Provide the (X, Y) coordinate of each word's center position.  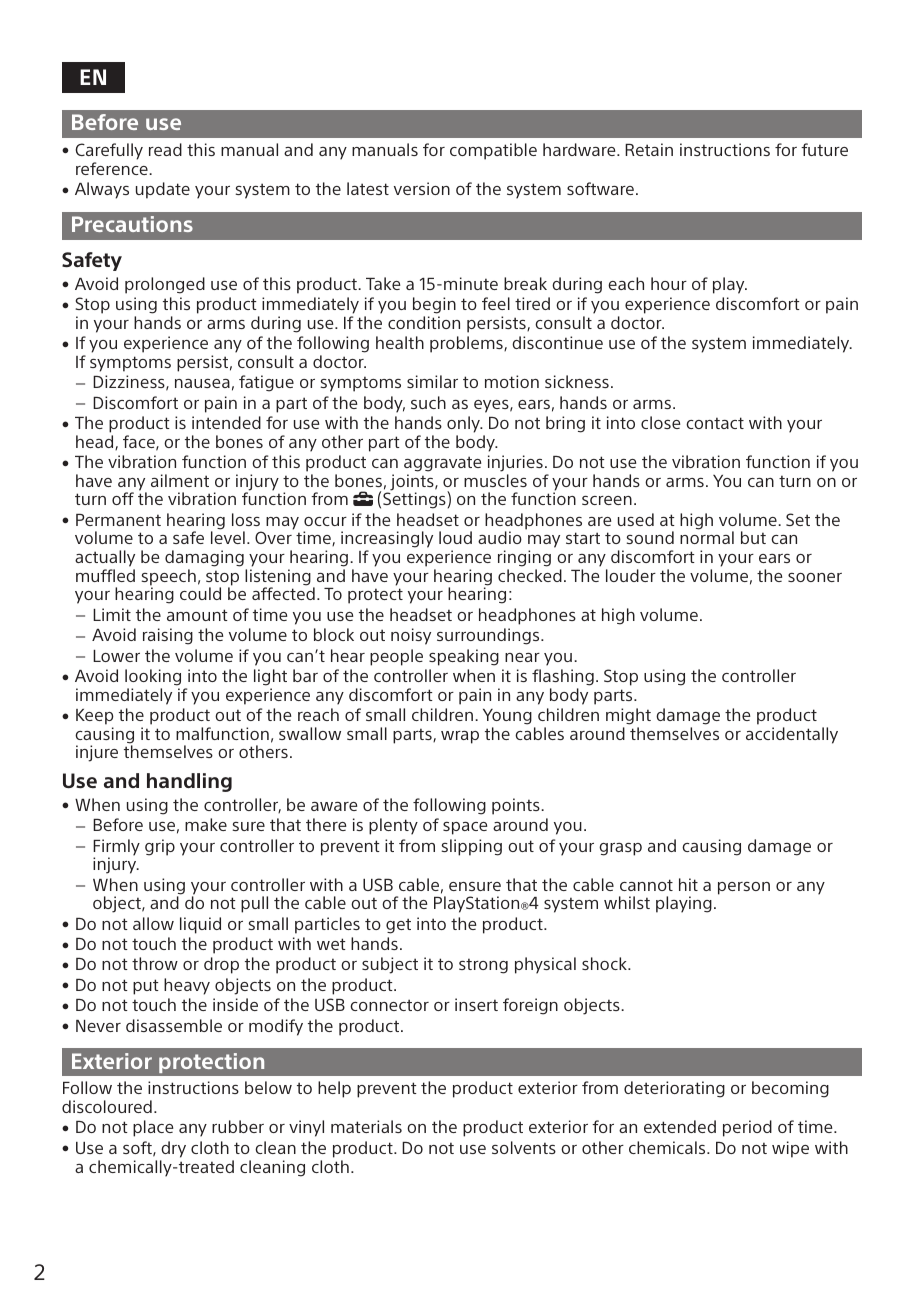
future (824, 149)
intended (226, 422)
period (747, 1128)
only (465, 424)
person (744, 888)
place (153, 1128)
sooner (815, 577)
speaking (464, 657)
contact (715, 423)
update (163, 190)
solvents (524, 1147)
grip (160, 847)
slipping (471, 847)
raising (168, 636)
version (422, 188)
